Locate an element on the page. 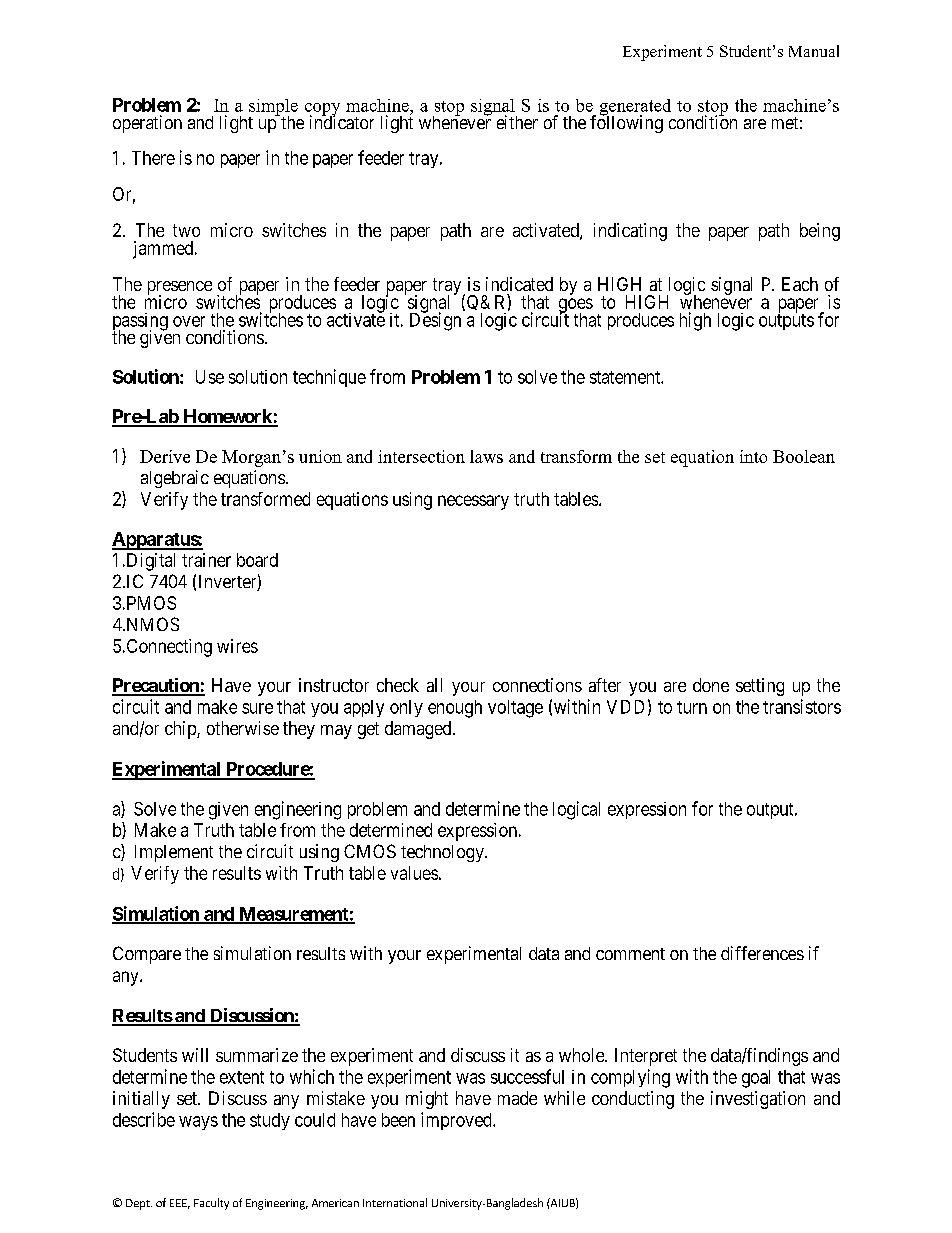  Manual is located at coordinates (814, 51).
